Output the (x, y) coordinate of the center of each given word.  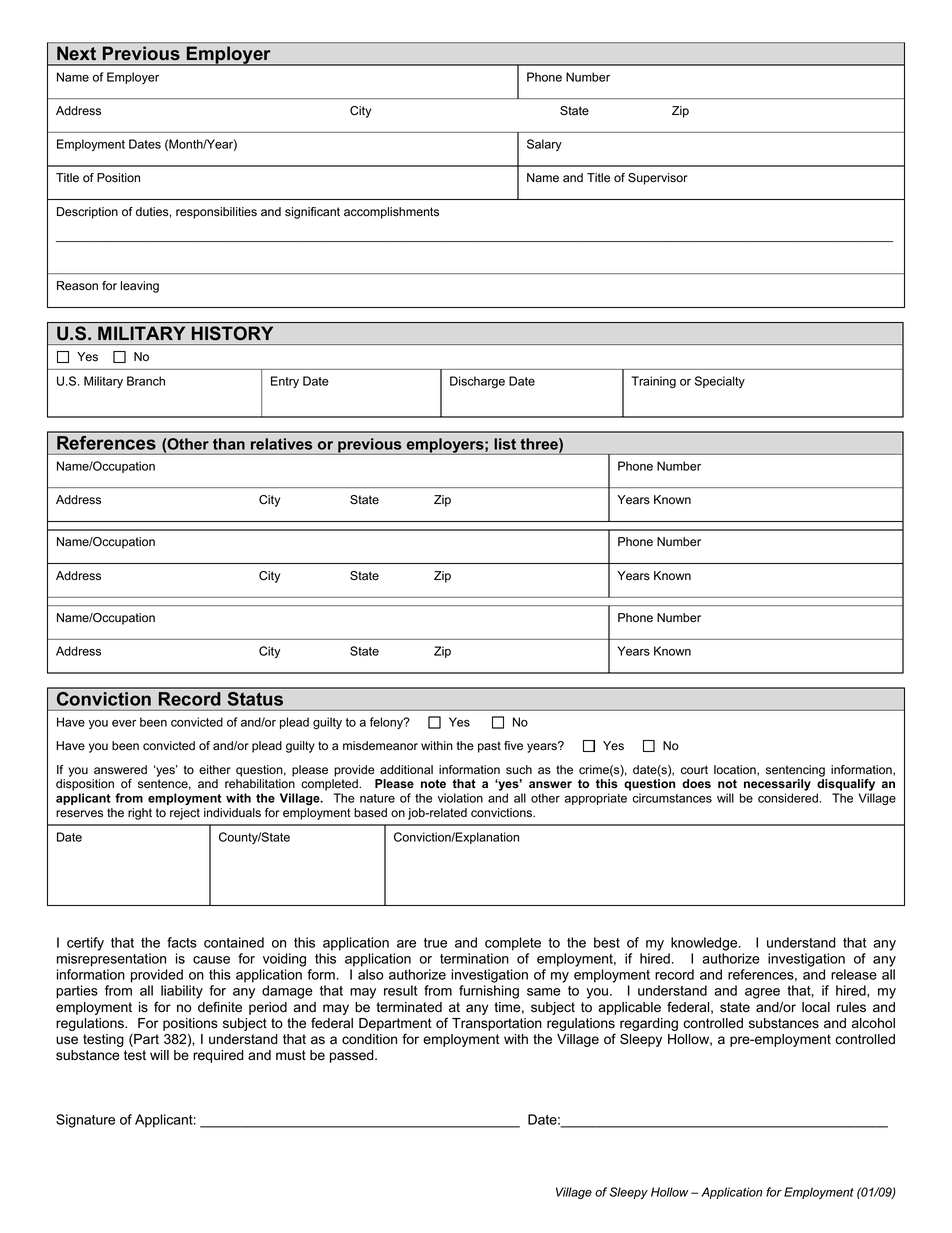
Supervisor (658, 179)
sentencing (795, 771)
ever (124, 723)
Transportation (497, 1024)
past (489, 747)
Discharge (477, 382)
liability (182, 992)
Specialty (720, 382)
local (816, 1007)
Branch (146, 381)
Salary (544, 145)
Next (76, 53)
